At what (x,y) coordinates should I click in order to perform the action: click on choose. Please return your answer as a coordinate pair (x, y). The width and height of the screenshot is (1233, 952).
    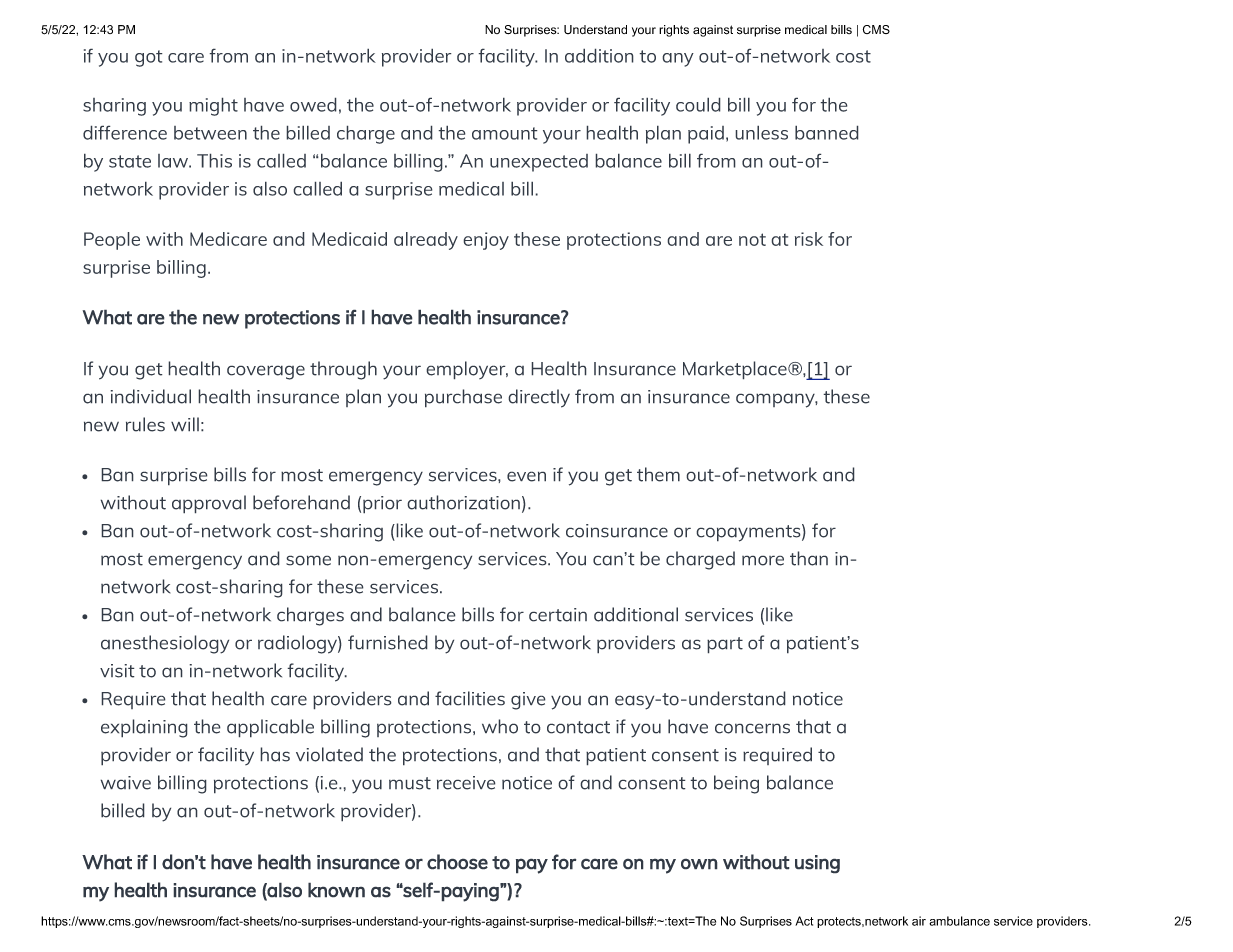
    Looking at the image, I should click on (457, 862).
